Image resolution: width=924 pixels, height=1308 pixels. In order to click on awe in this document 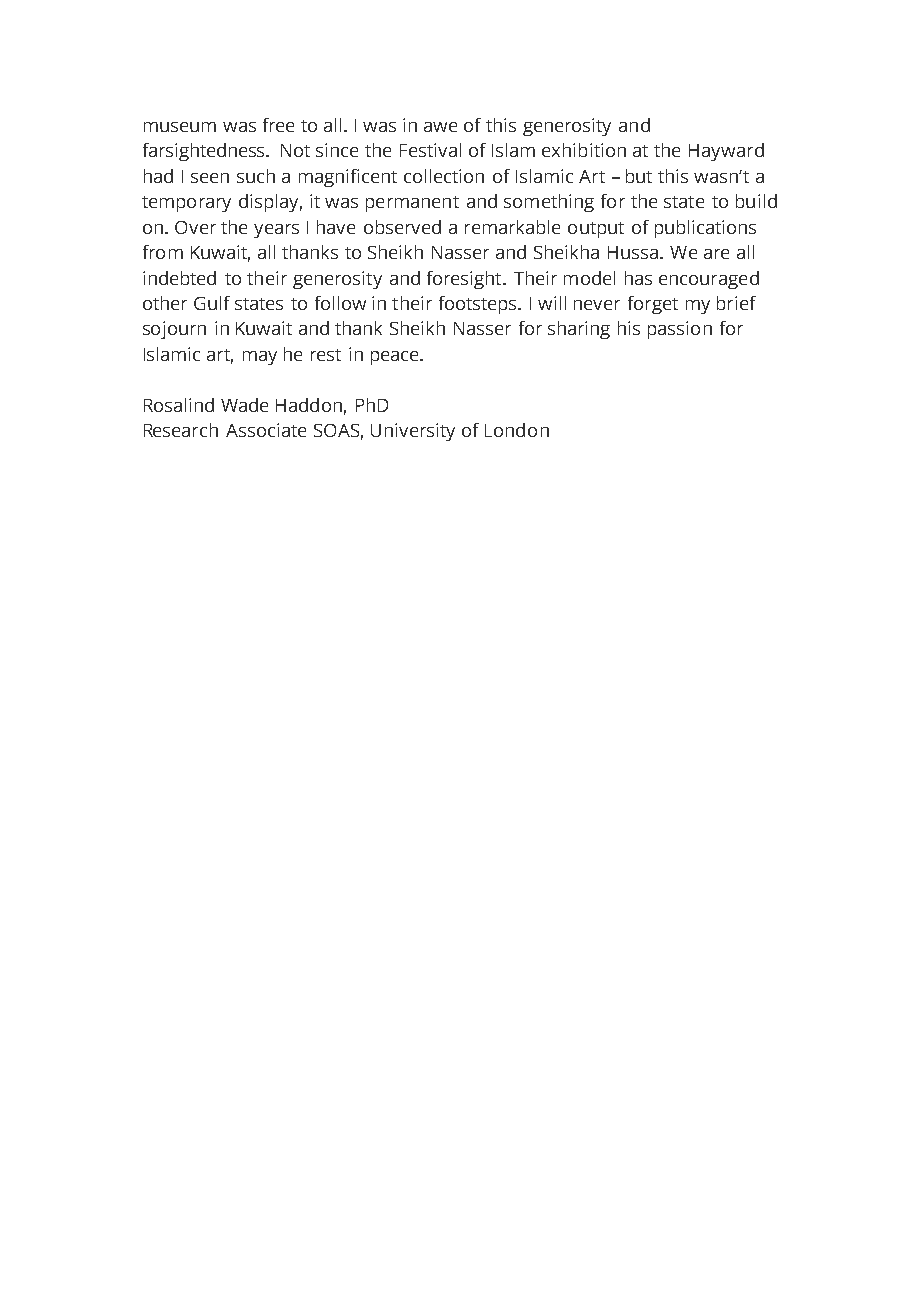, I will do `click(440, 127)`.
